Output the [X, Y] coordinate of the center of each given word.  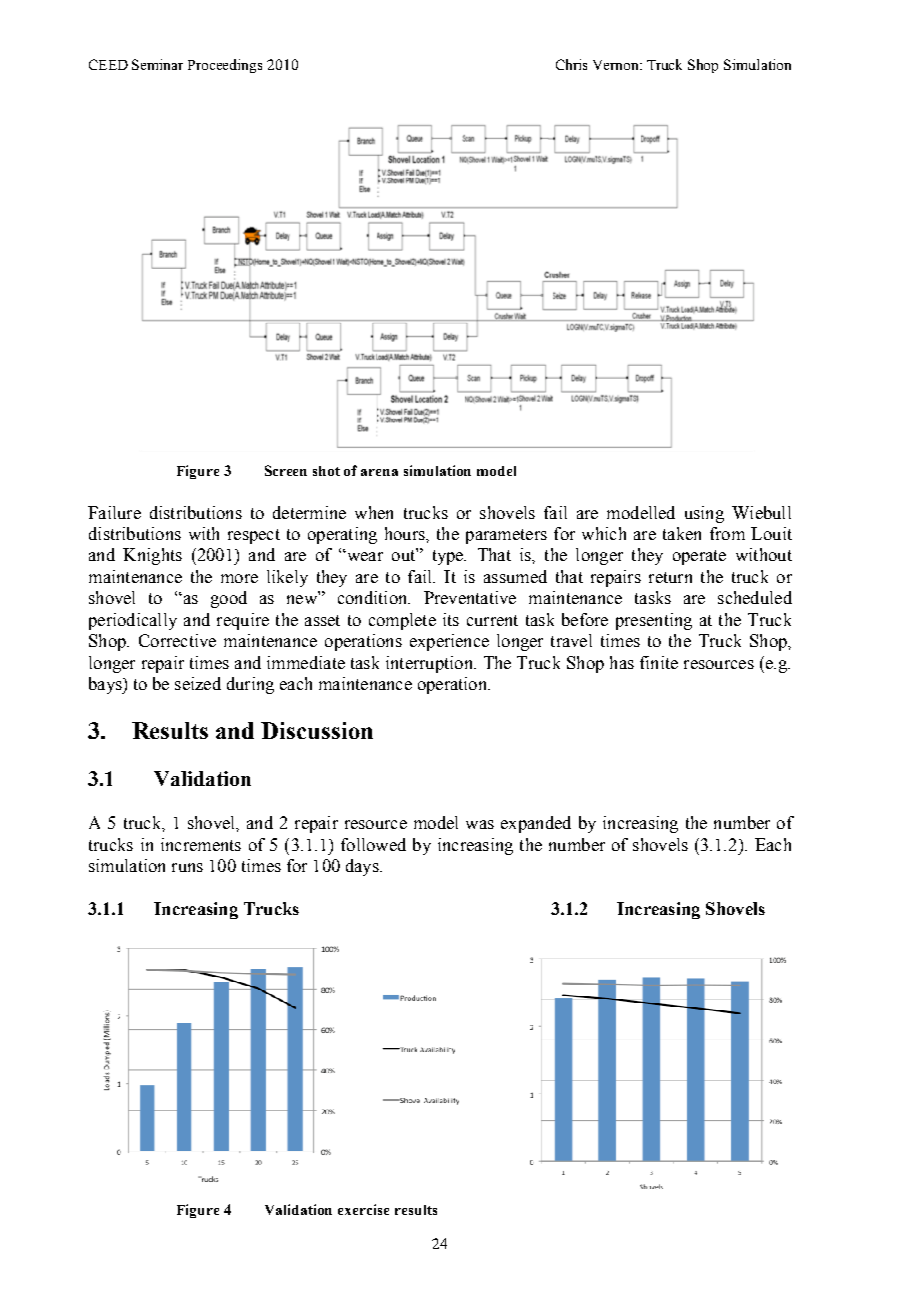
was [480, 824]
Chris [571, 64]
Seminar [157, 64]
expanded [536, 824]
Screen [286, 470]
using [704, 514]
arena [379, 472]
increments [201, 844]
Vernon [617, 65]
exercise [363, 1209]
